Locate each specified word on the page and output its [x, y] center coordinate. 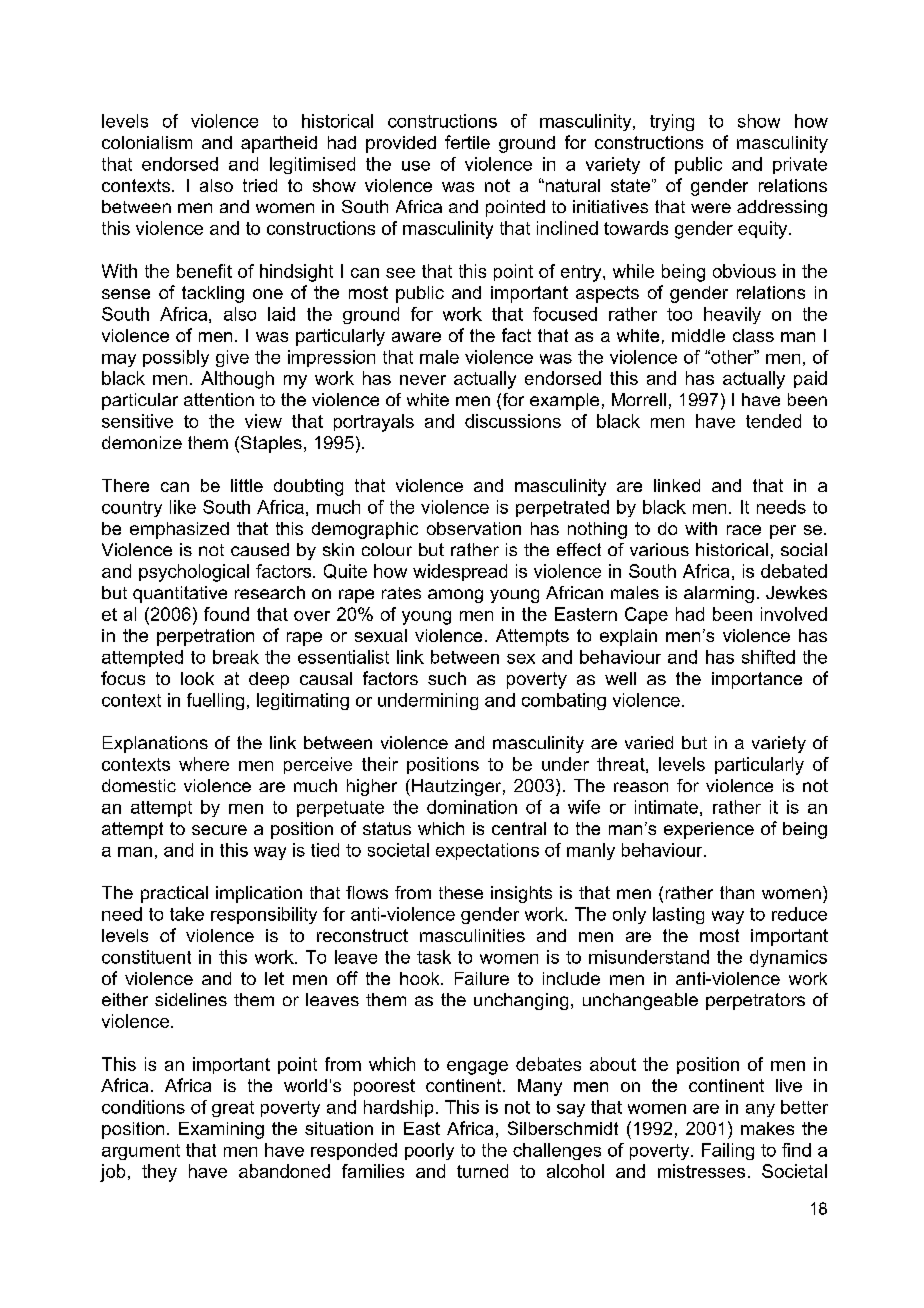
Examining [221, 1130]
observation [474, 528]
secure [219, 830]
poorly [429, 1151]
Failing [728, 1151]
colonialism [147, 142]
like [183, 507]
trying [672, 122]
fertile [467, 142]
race [744, 530]
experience [709, 830]
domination [472, 807]
